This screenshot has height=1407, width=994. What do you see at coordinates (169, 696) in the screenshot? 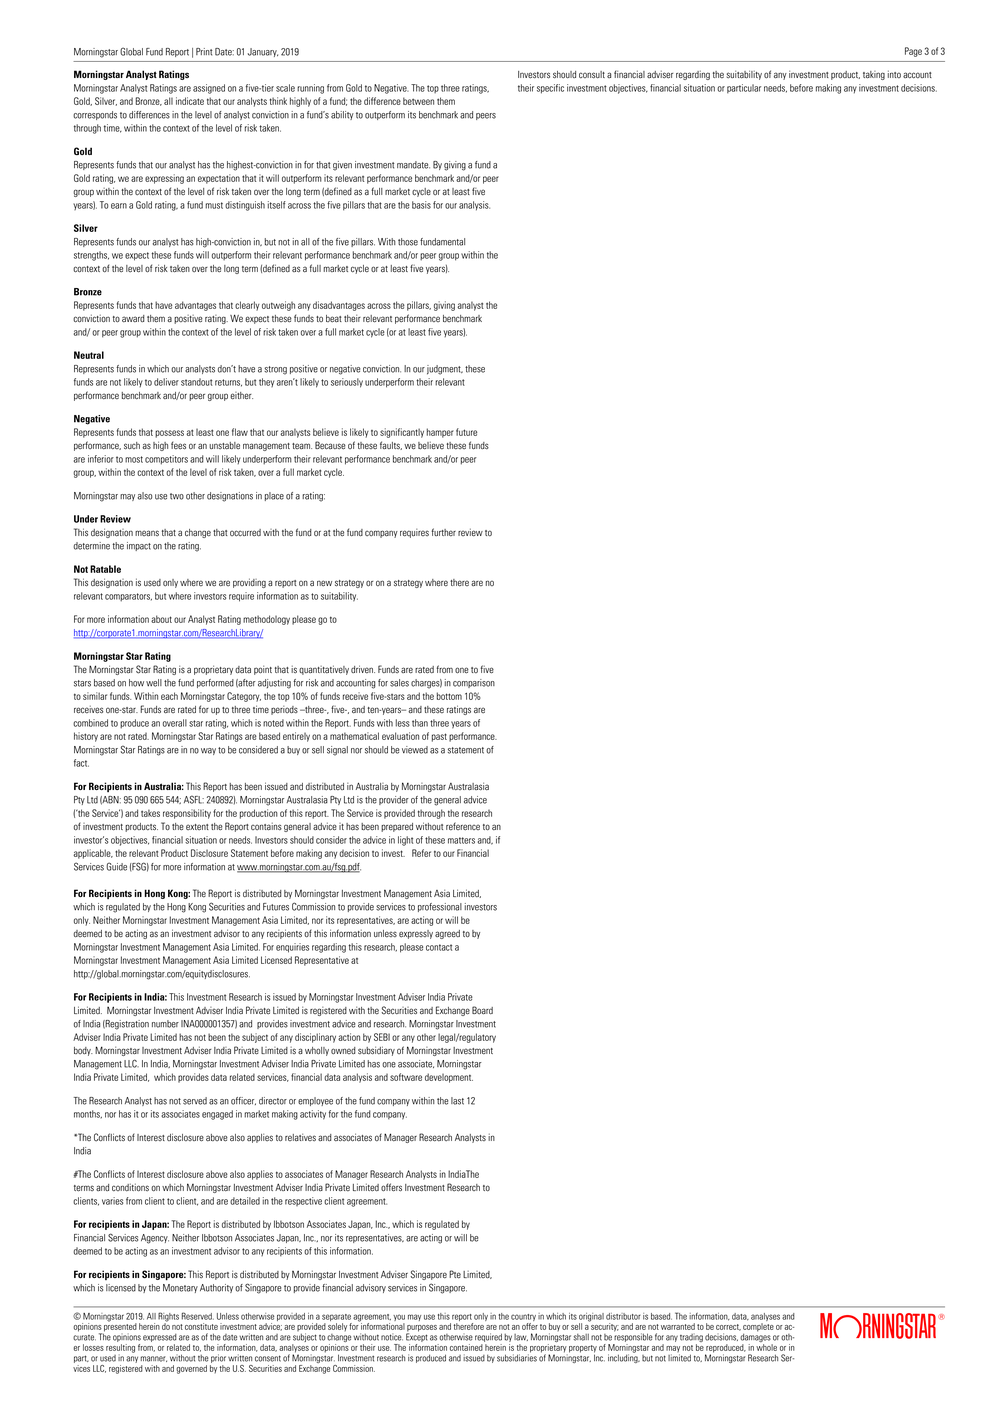
I see `each` at bounding box center [169, 696].
